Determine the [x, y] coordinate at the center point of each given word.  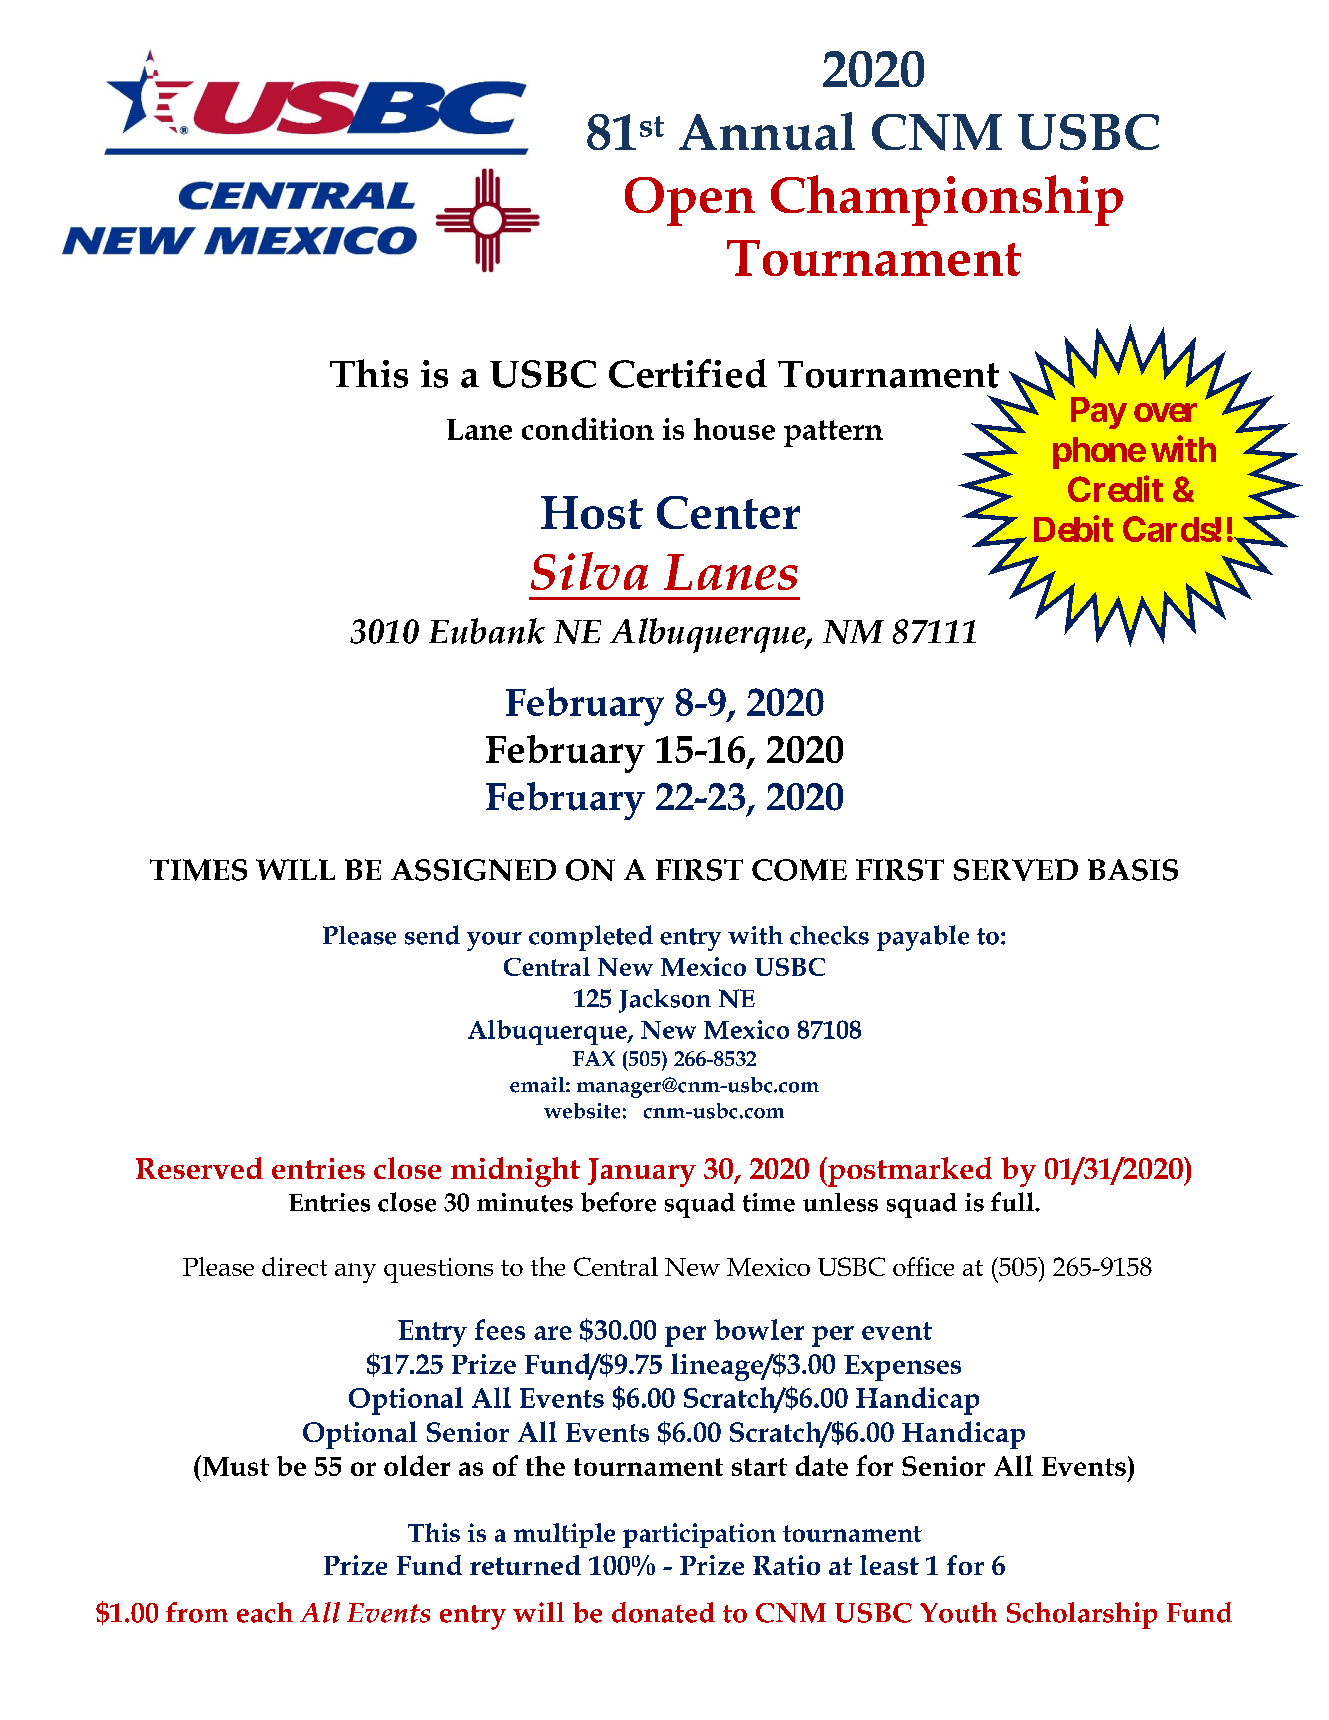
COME [799, 870]
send [432, 935]
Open [690, 201]
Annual [767, 131]
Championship [947, 200]
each [265, 1612]
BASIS [1133, 870]
